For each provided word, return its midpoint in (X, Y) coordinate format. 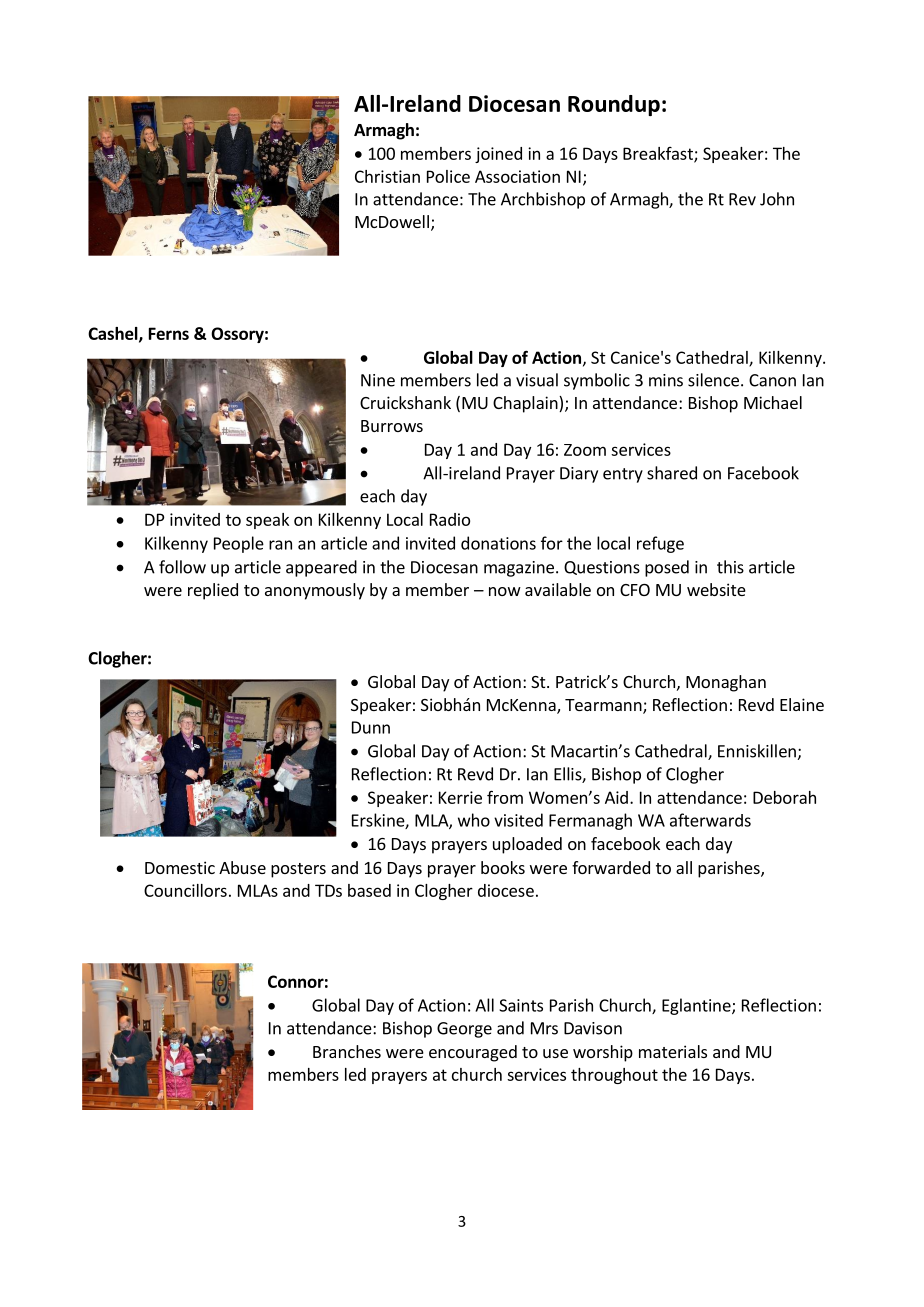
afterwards (710, 820)
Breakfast (659, 154)
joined (498, 155)
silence (713, 380)
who (474, 820)
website (716, 589)
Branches (347, 1051)
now (505, 591)
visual (537, 380)
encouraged (473, 1053)
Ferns (169, 333)
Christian (387, 176)
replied (213, 591)
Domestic (180, 867)
